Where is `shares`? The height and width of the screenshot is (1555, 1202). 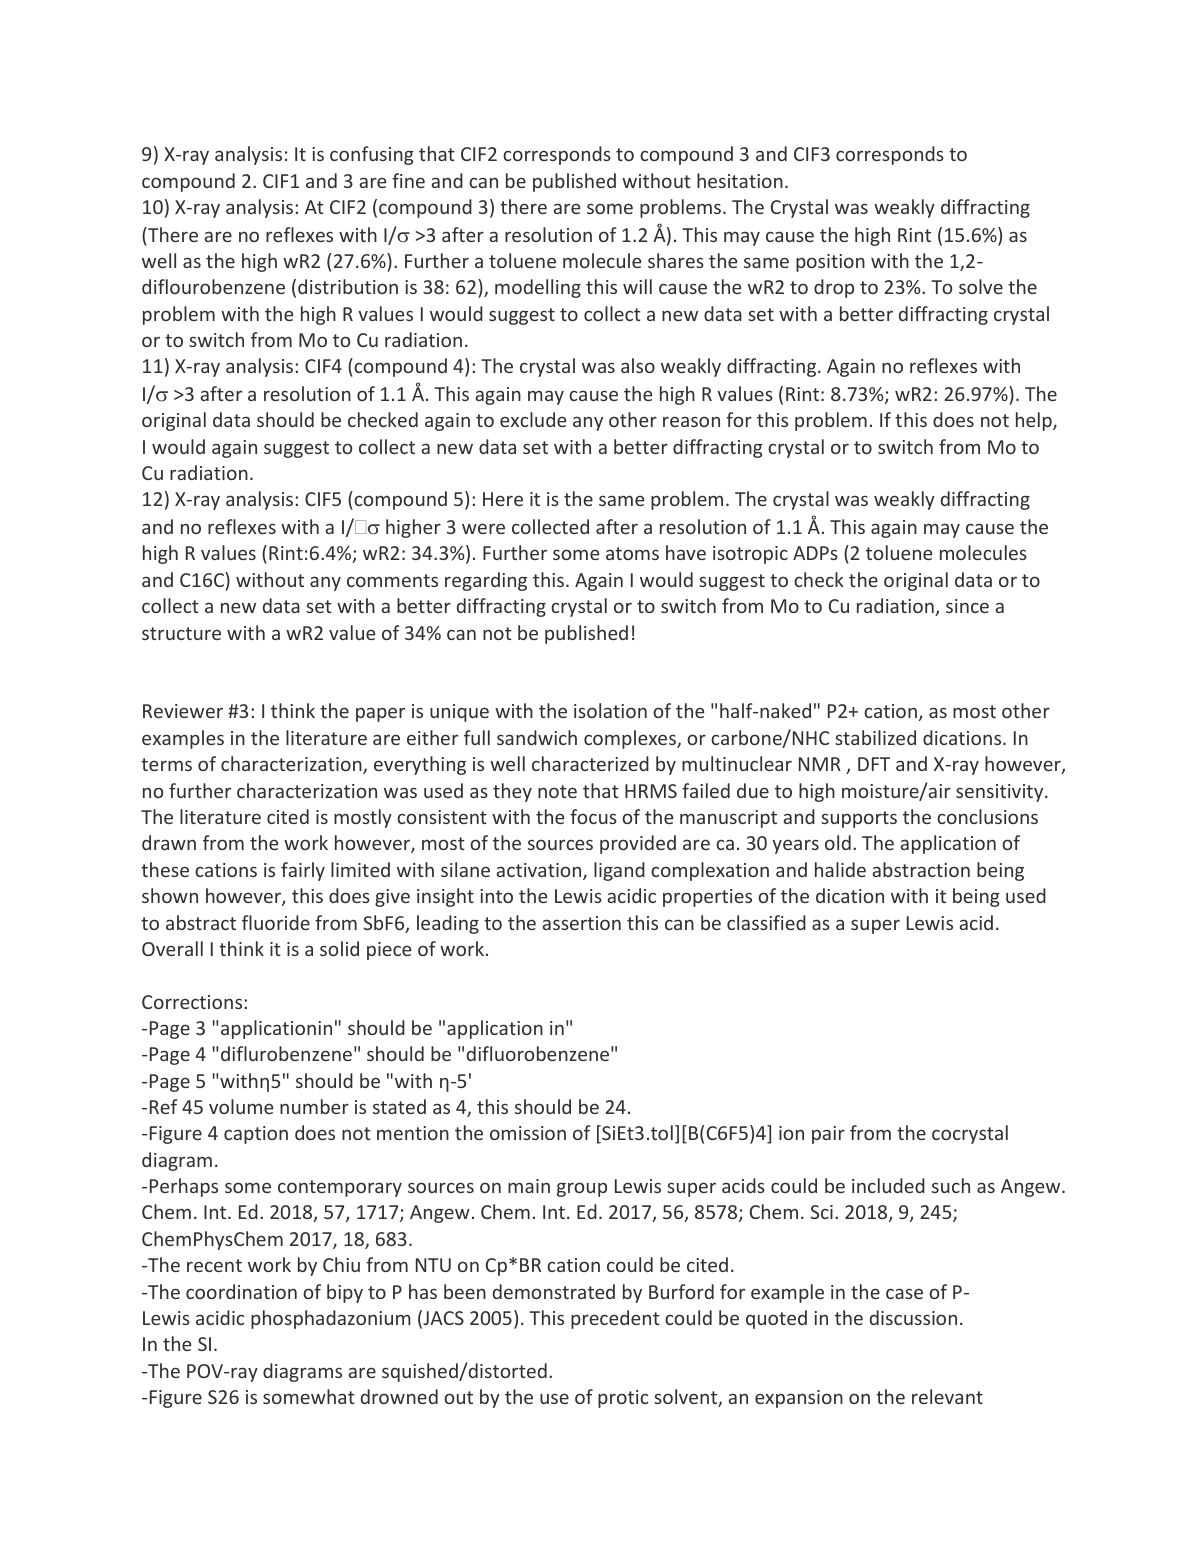
shares is located at coordinates (676, 260).
